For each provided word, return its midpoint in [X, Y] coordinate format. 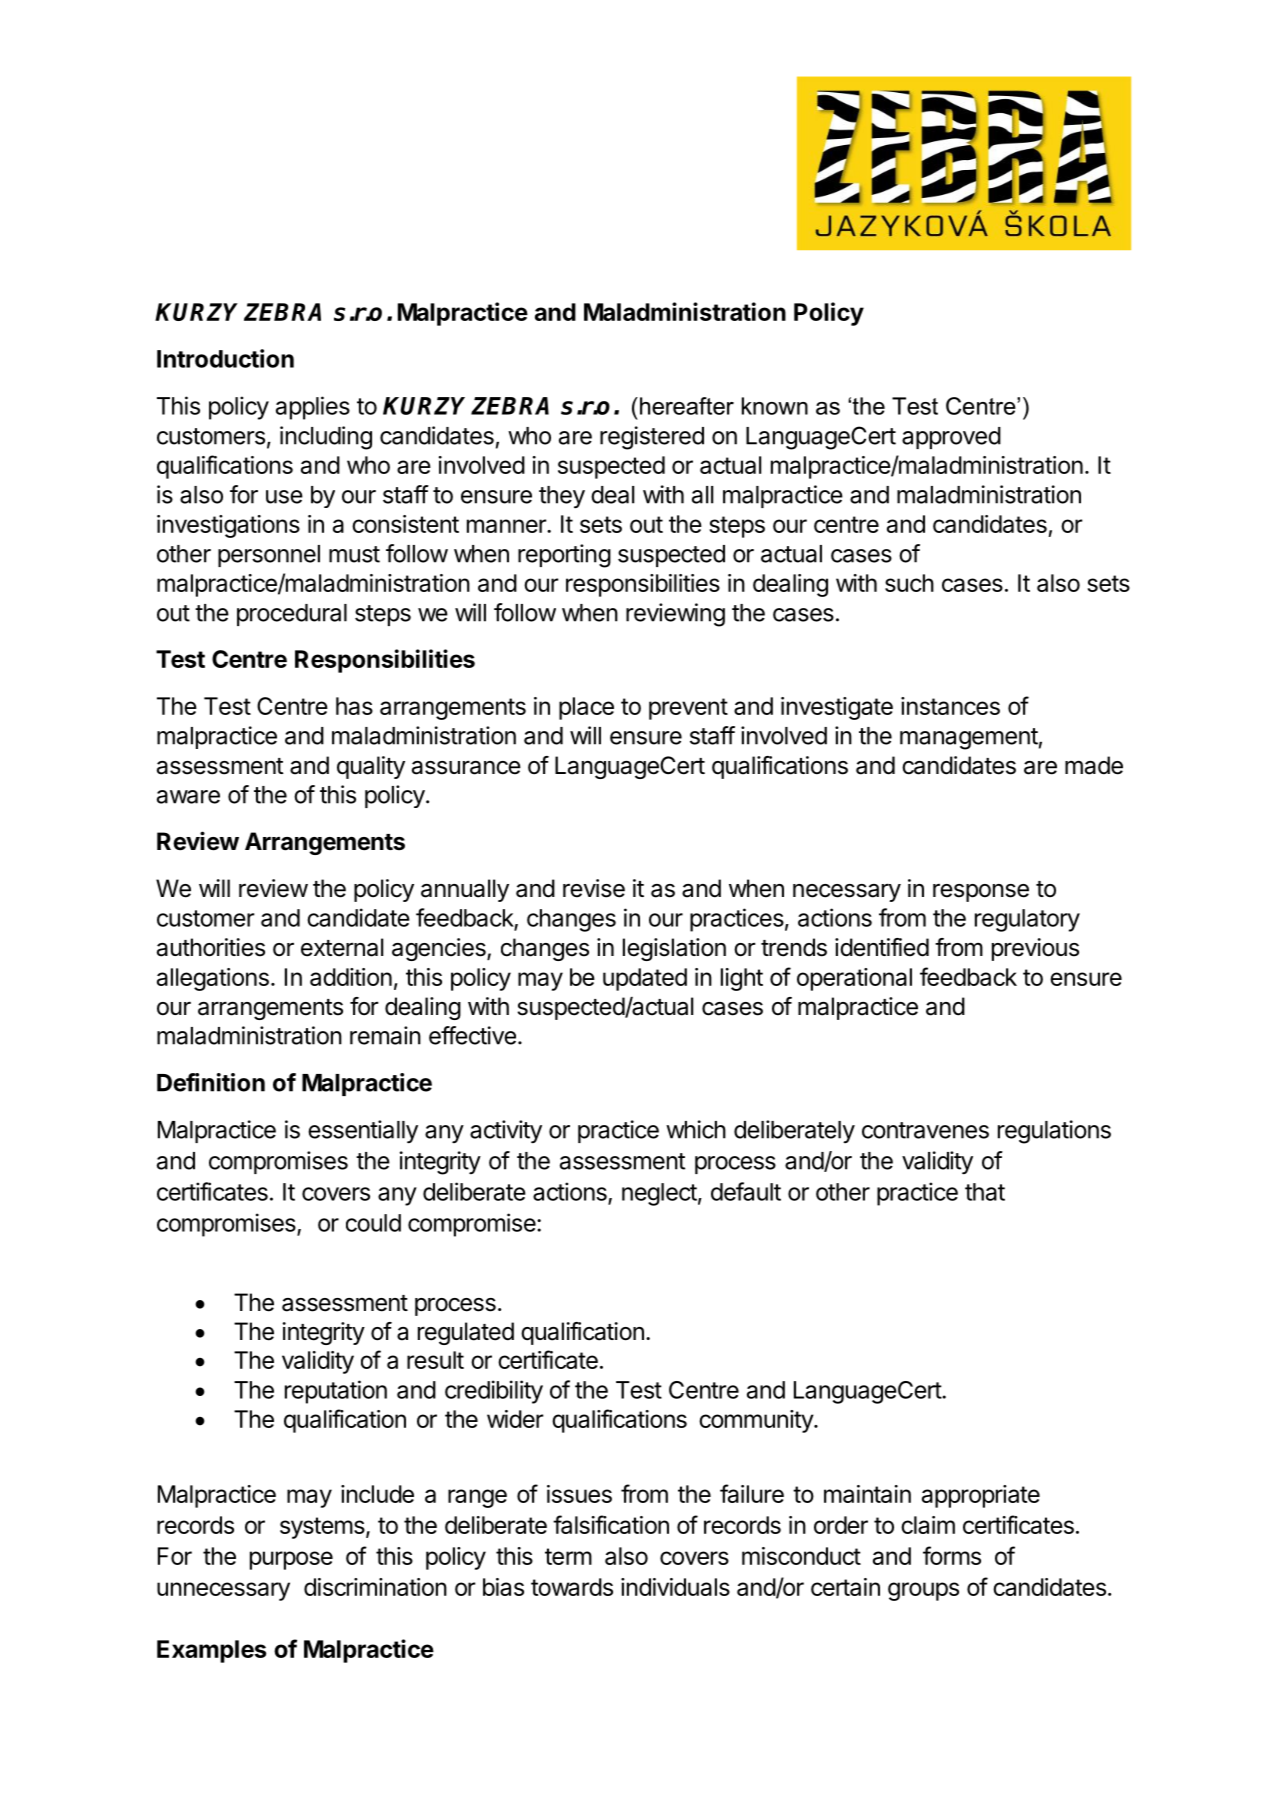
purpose [291, 1560]
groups [923, 1591]
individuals [675, 1587]
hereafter [687, 406]
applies [313, 408]
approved [951, 438]
